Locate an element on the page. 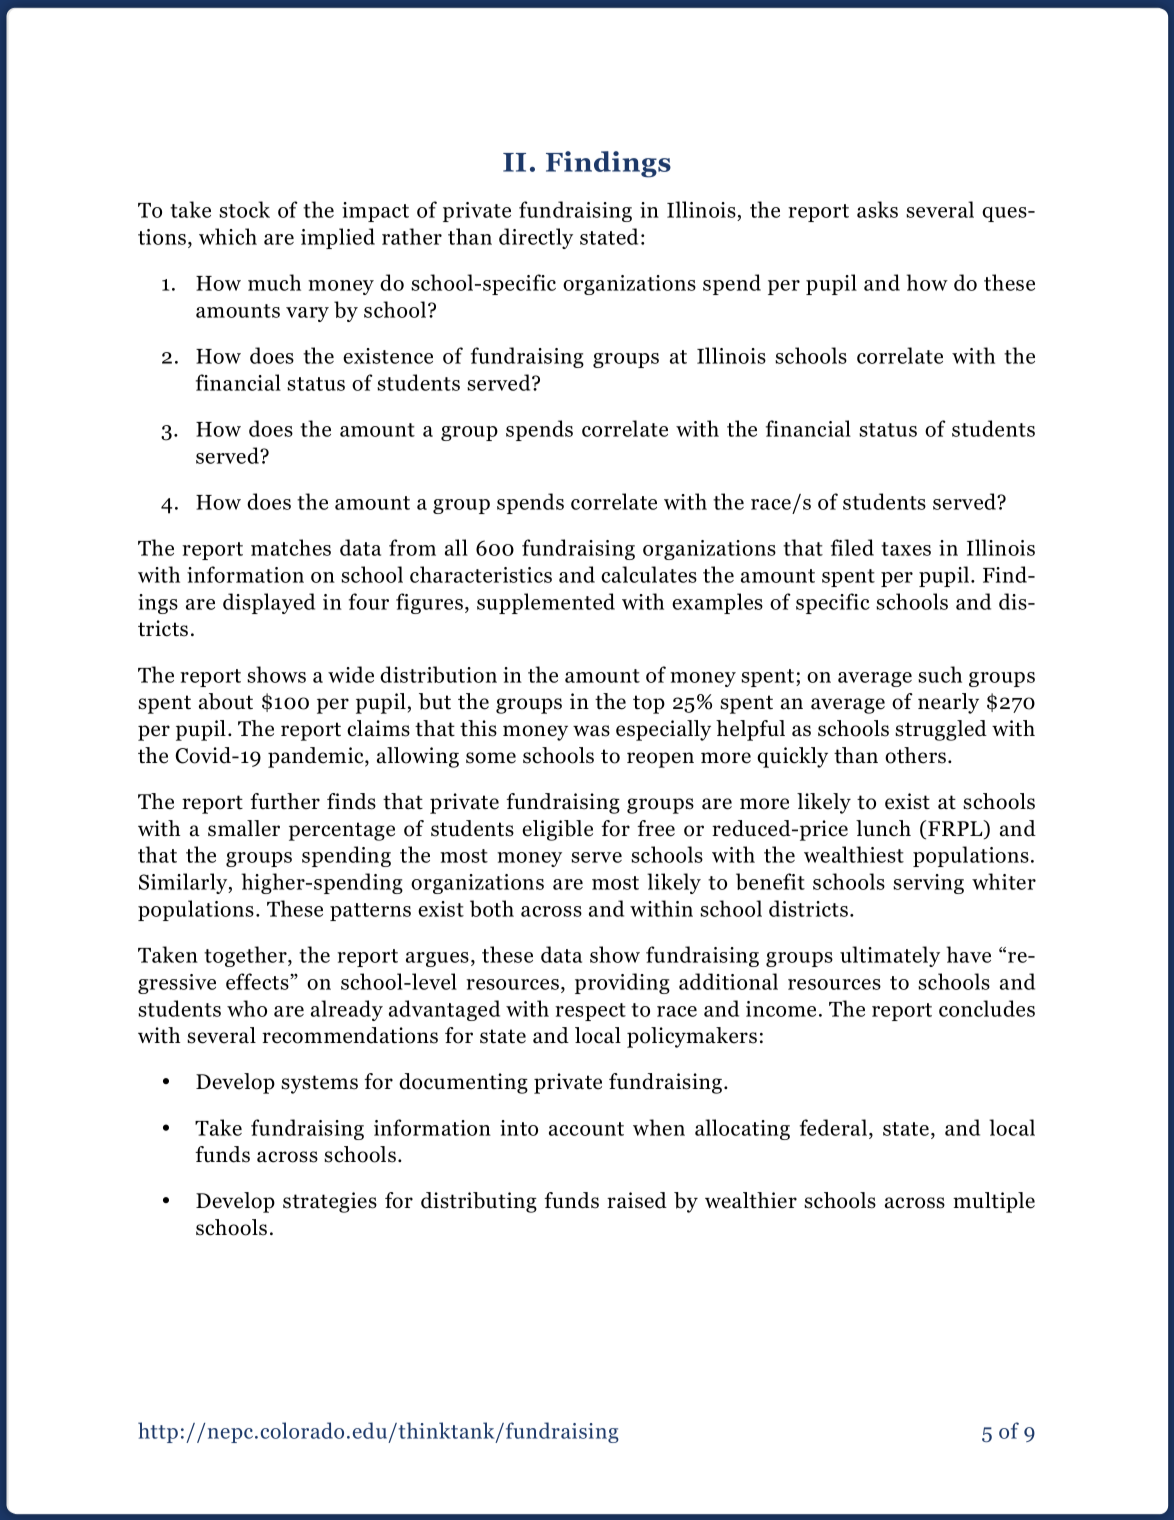 The height and width of the image is (1520, 1174). directly is located at coordinates (536, 238).
